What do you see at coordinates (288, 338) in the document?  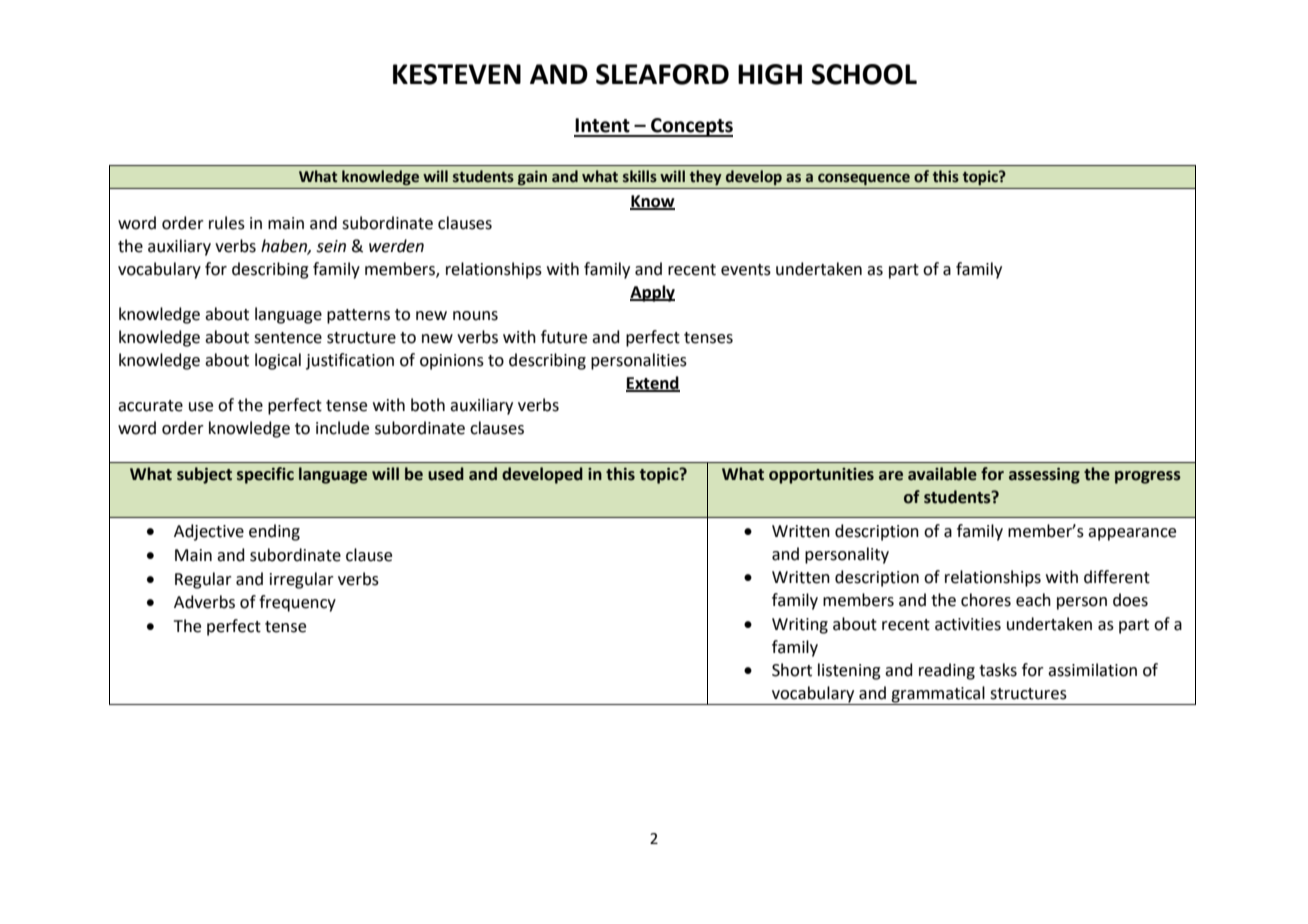 I see `sentence` at bounding box center [288, 338].
